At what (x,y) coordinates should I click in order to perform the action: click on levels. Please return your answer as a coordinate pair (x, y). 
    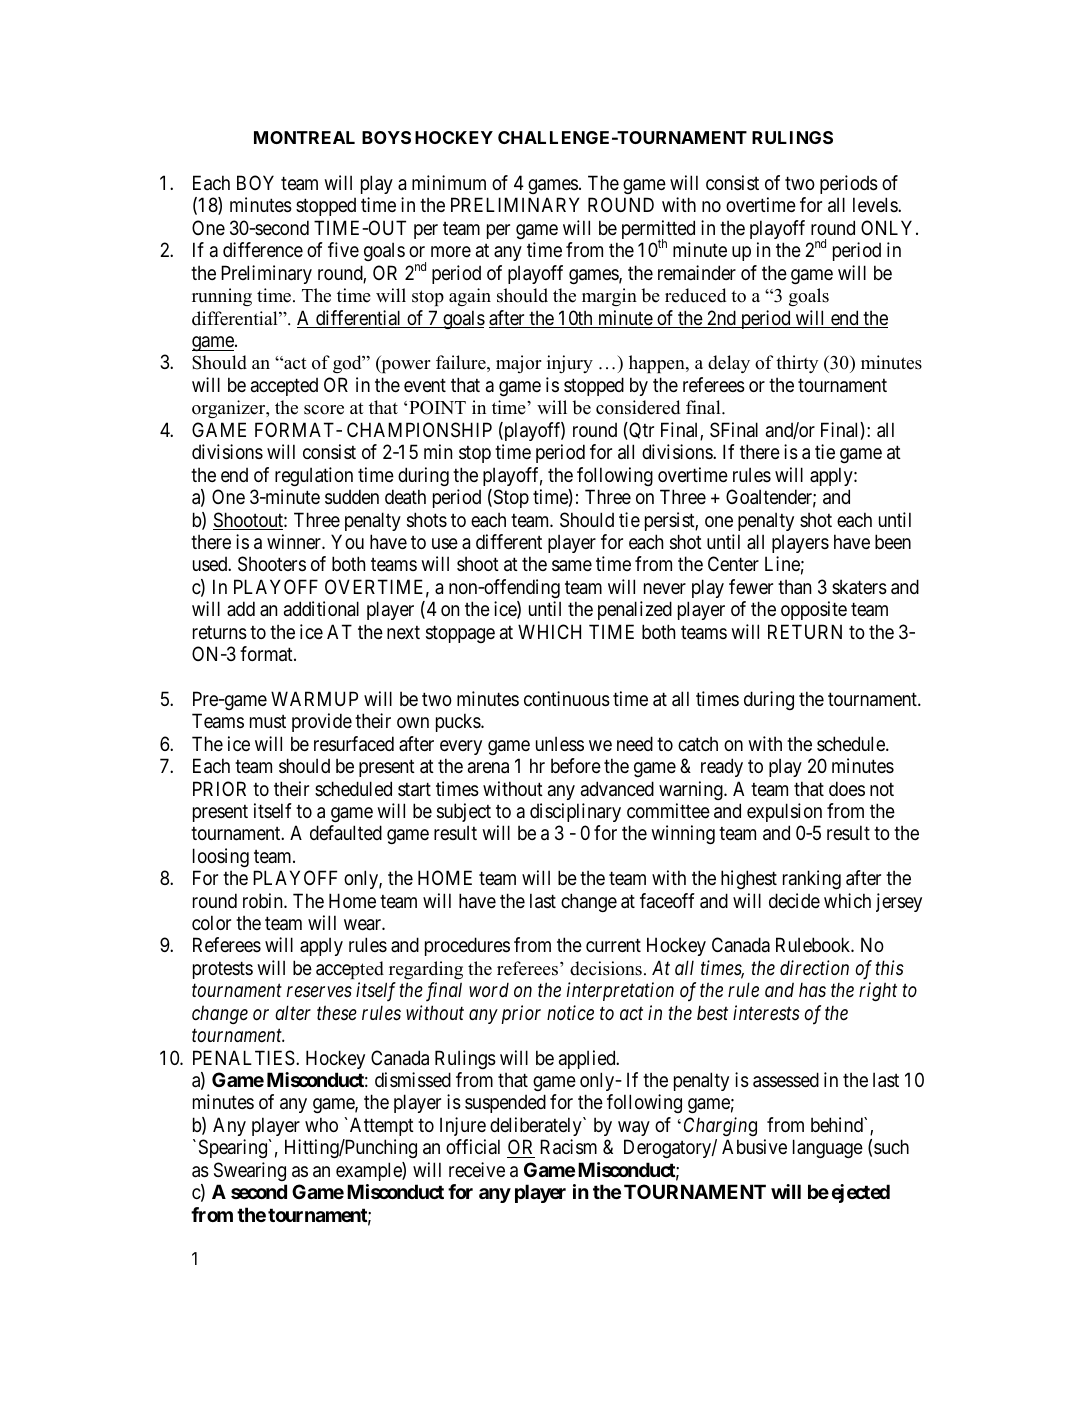
    Looking at the image, I should click on (876, 204).
